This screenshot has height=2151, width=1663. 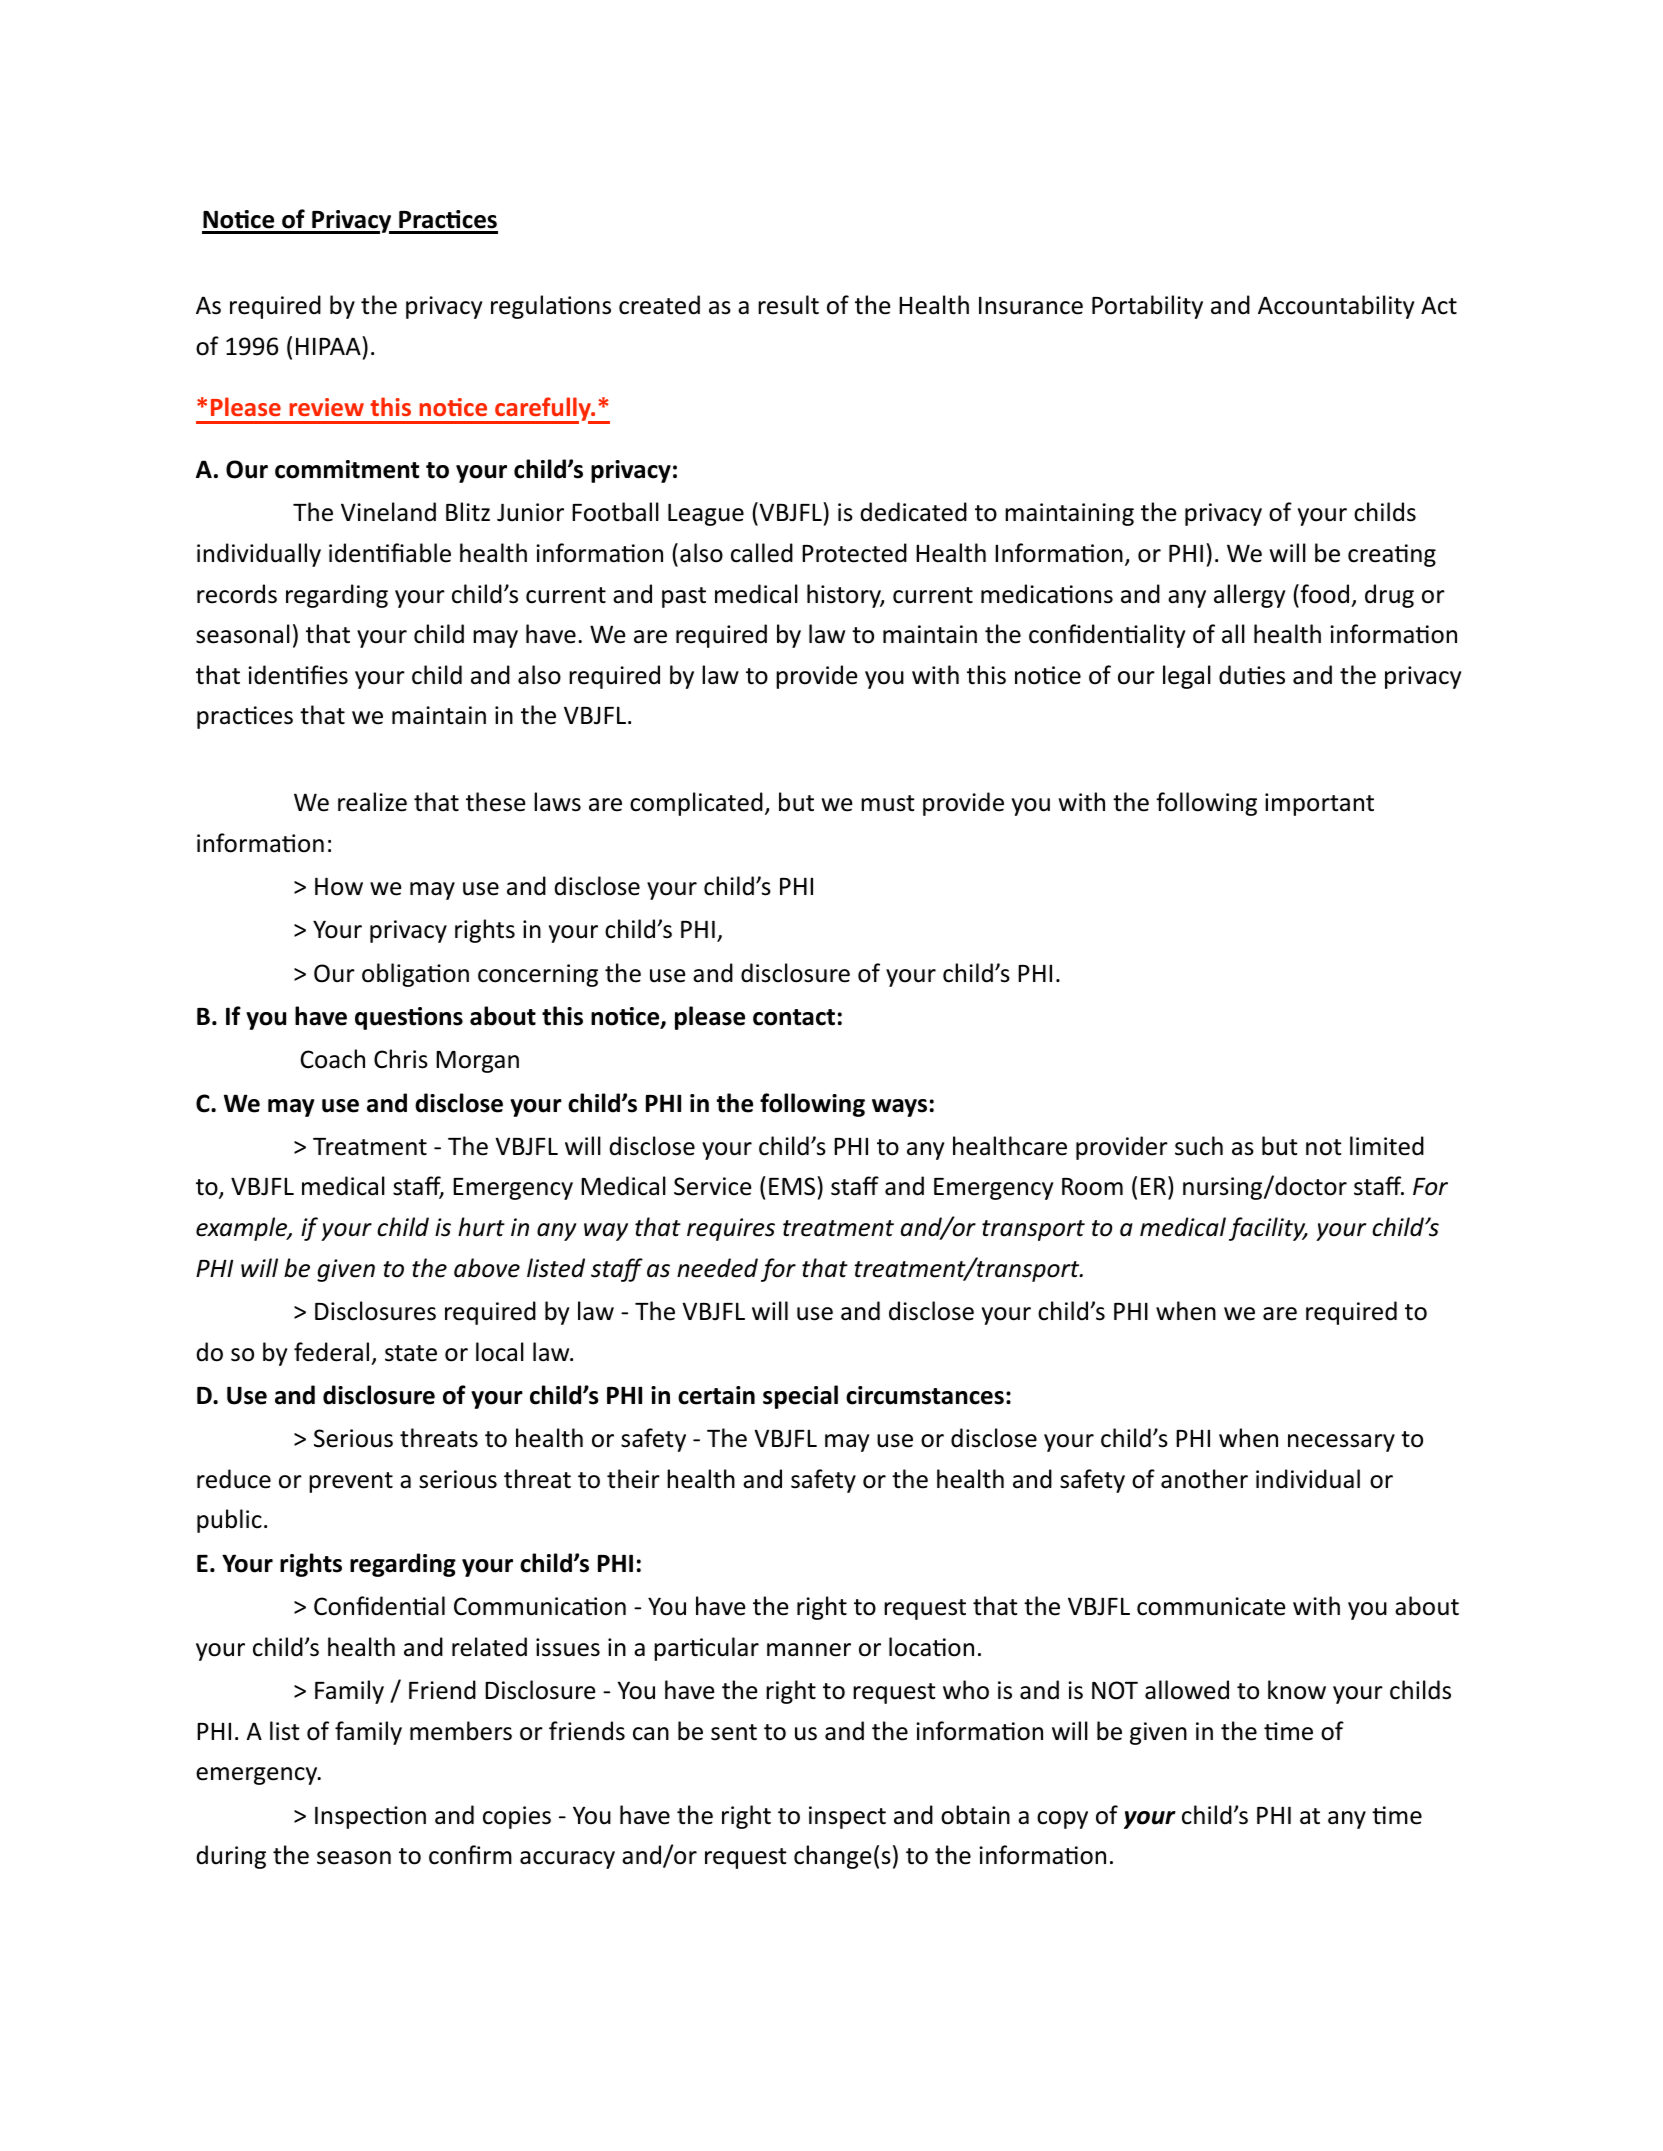 What do you see at coordinates (372, 802) in the screenshot?
I see `realize` at bounding box center [372, 802].
